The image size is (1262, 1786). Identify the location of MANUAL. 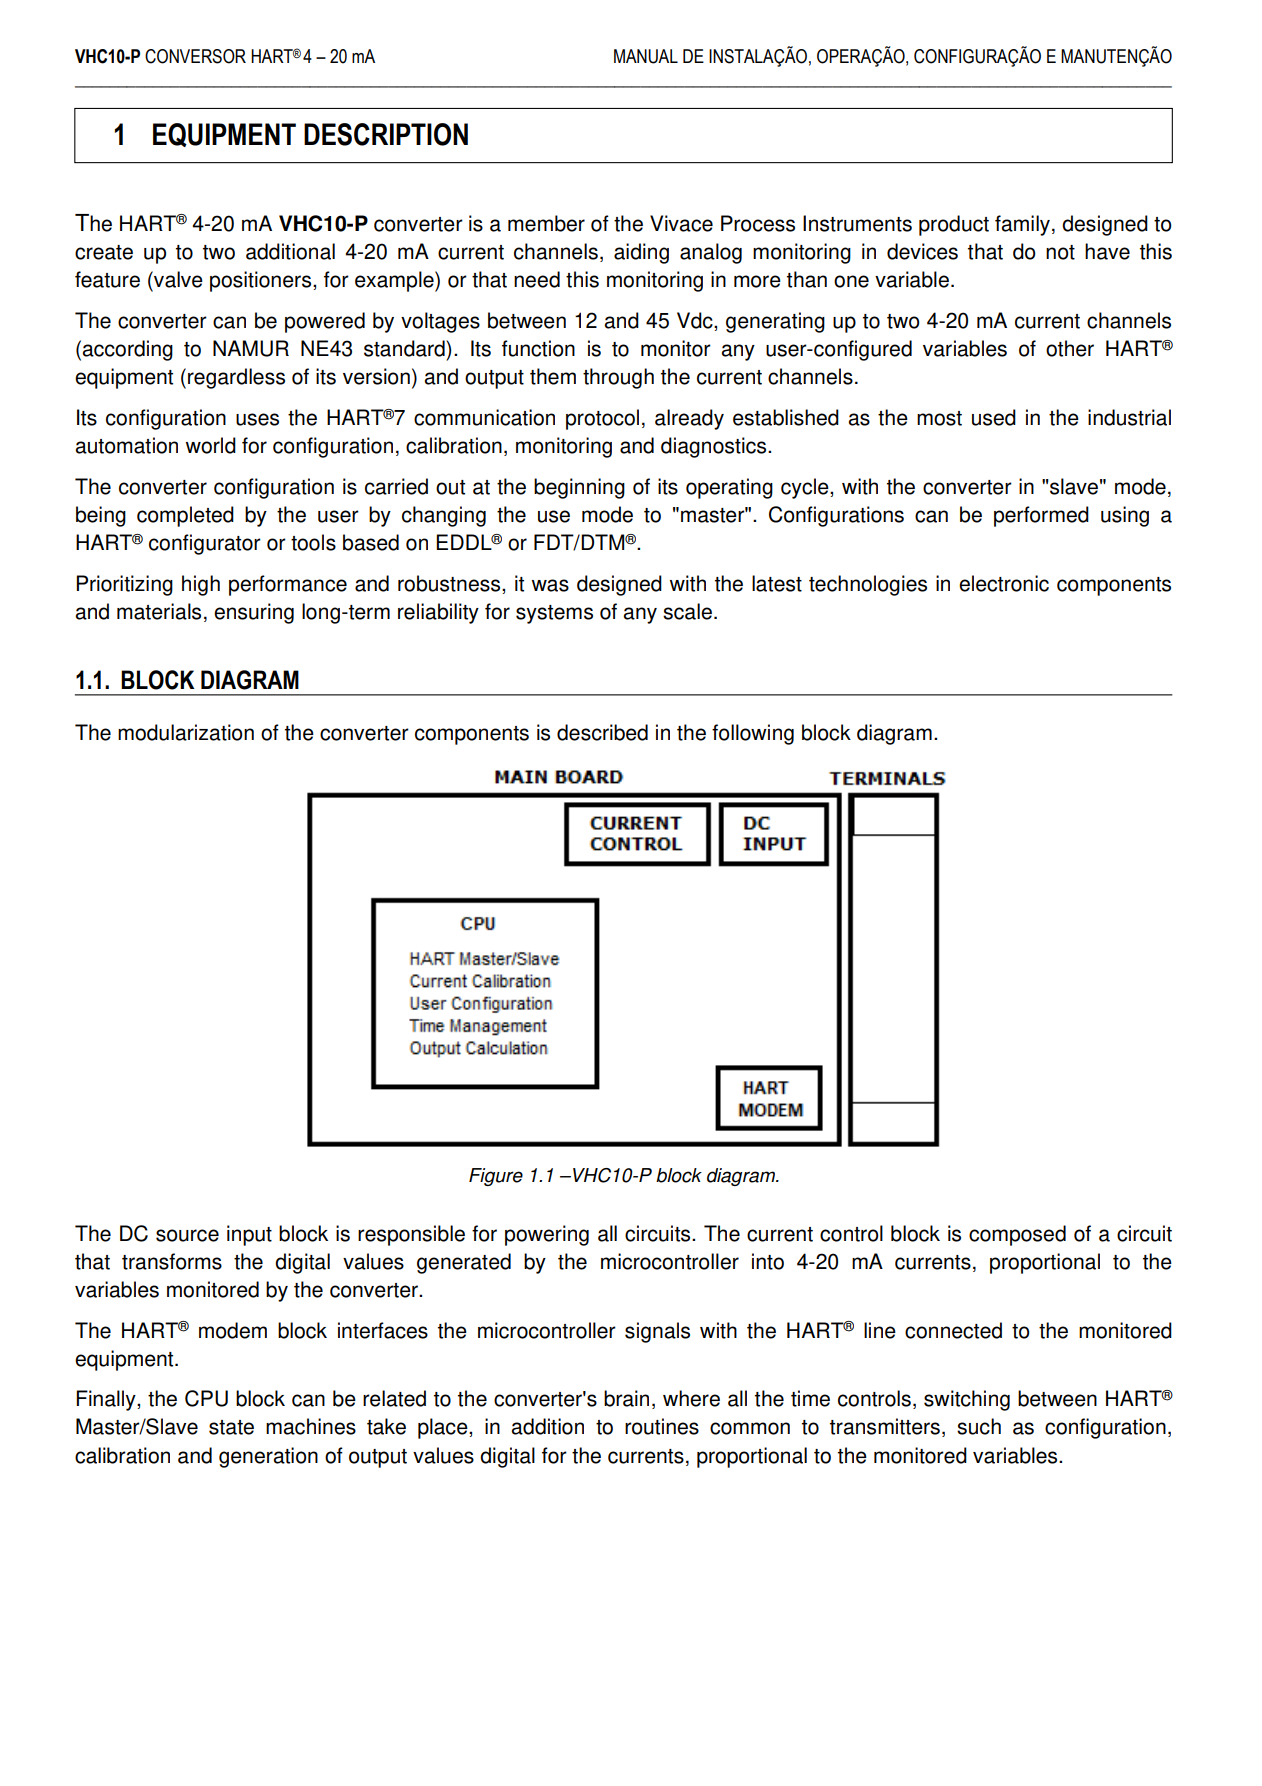
(646, 56).
